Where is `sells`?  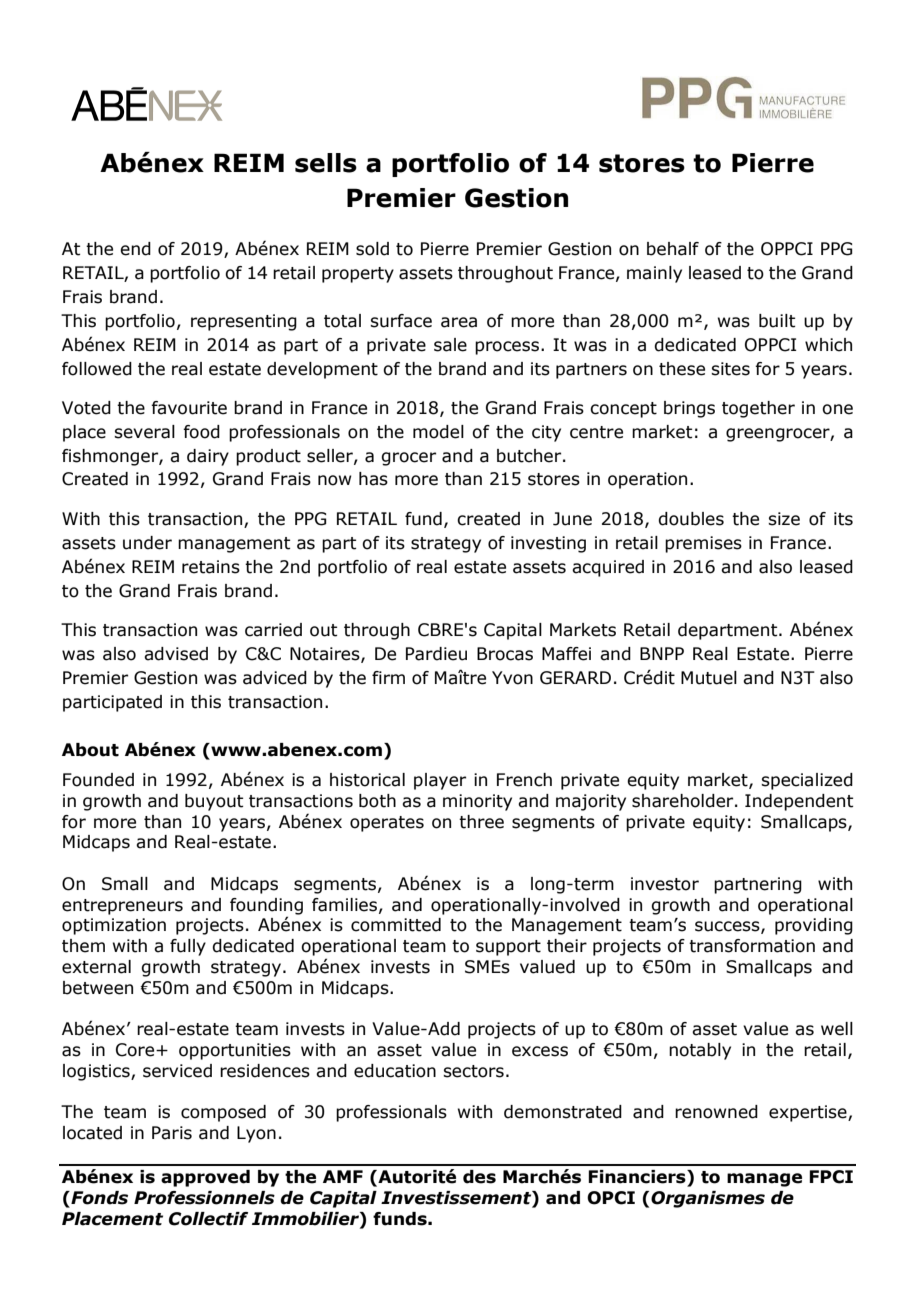
sells is located at coordinates (326, 163).
